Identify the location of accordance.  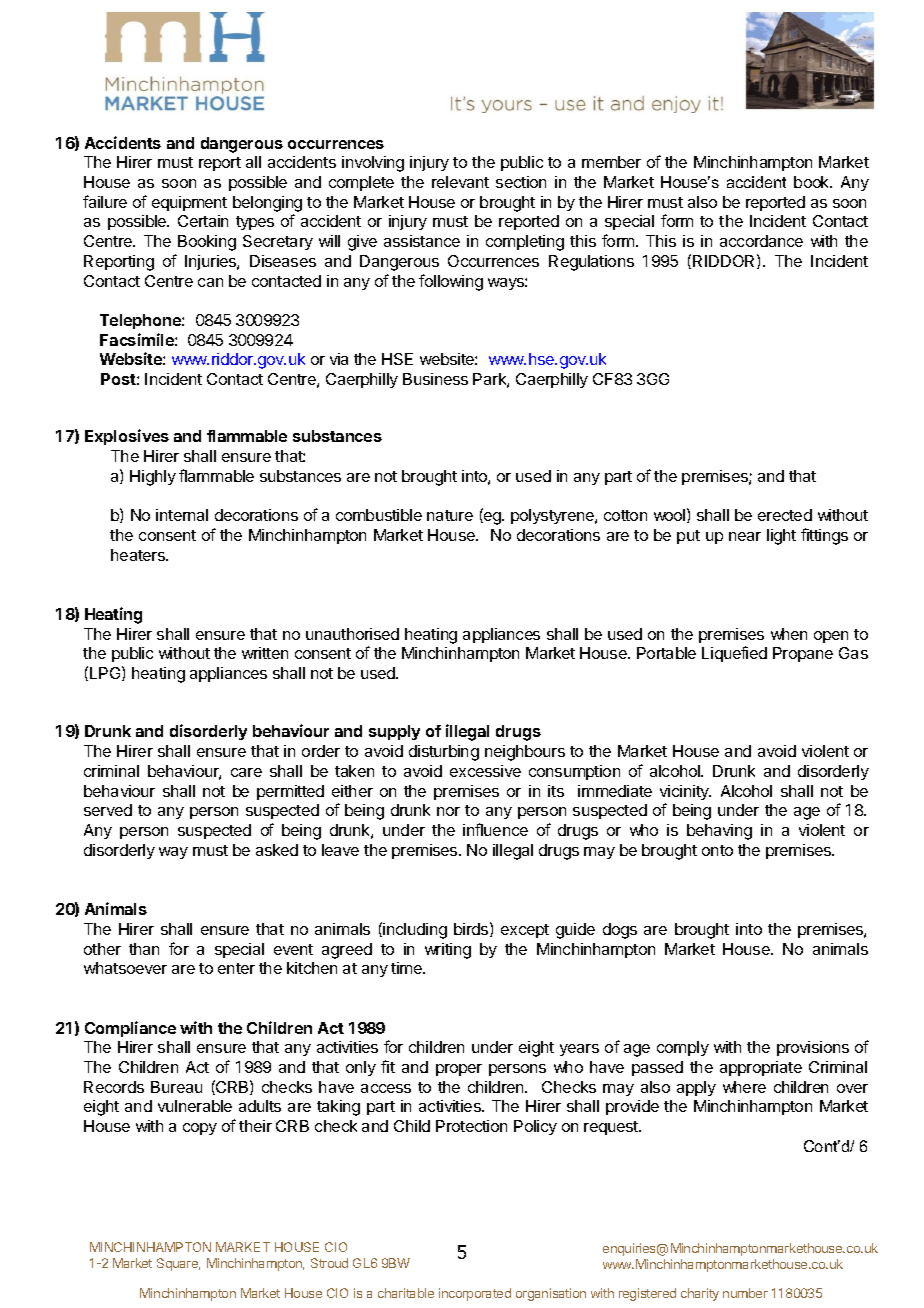
(761, 241).
